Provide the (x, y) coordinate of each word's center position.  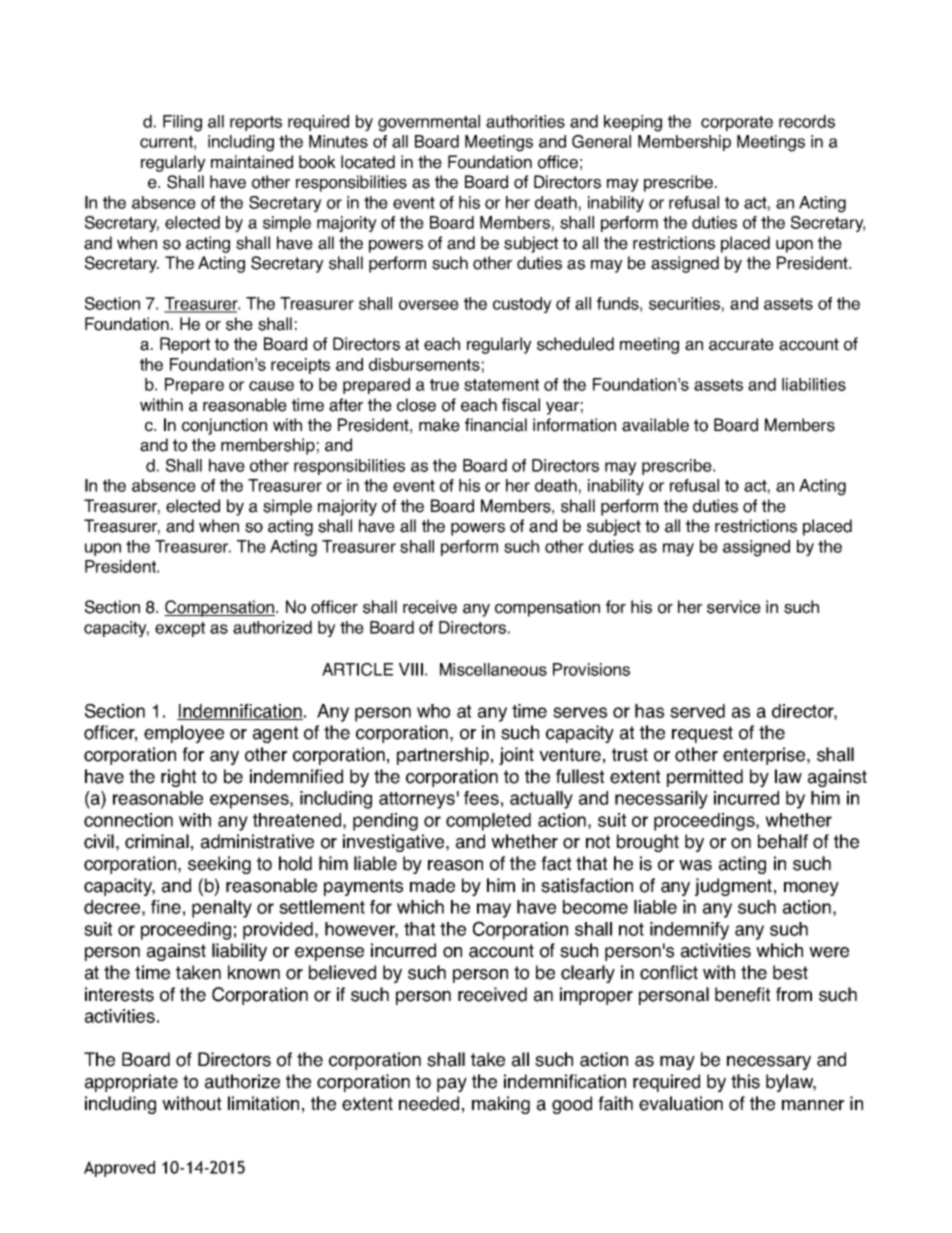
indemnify (689, 931)
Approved (119, 1169)
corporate (737, 123)
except (180, 629)
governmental (429, 123)
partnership (443, 756)
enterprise (765, 756)
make (439, 425)
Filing (182, 123)
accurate (741, 344)
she (239, 324)
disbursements (424, 364)
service (734, 607)
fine (166, 907)
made (432, 885)
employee (184, 734)
